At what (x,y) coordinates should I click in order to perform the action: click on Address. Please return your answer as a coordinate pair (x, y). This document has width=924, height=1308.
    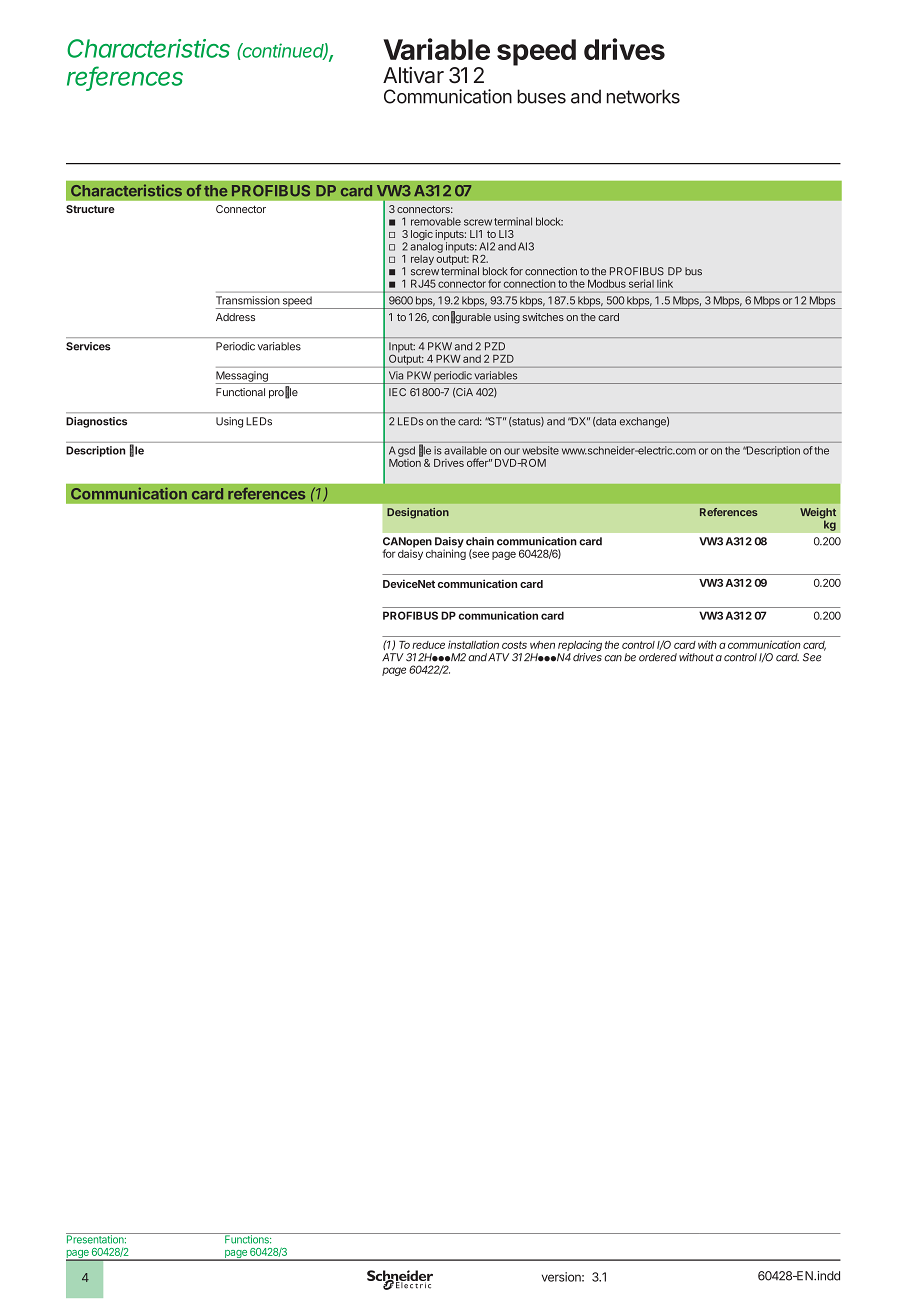
    Looking at the image, I should click on (235, 317).
